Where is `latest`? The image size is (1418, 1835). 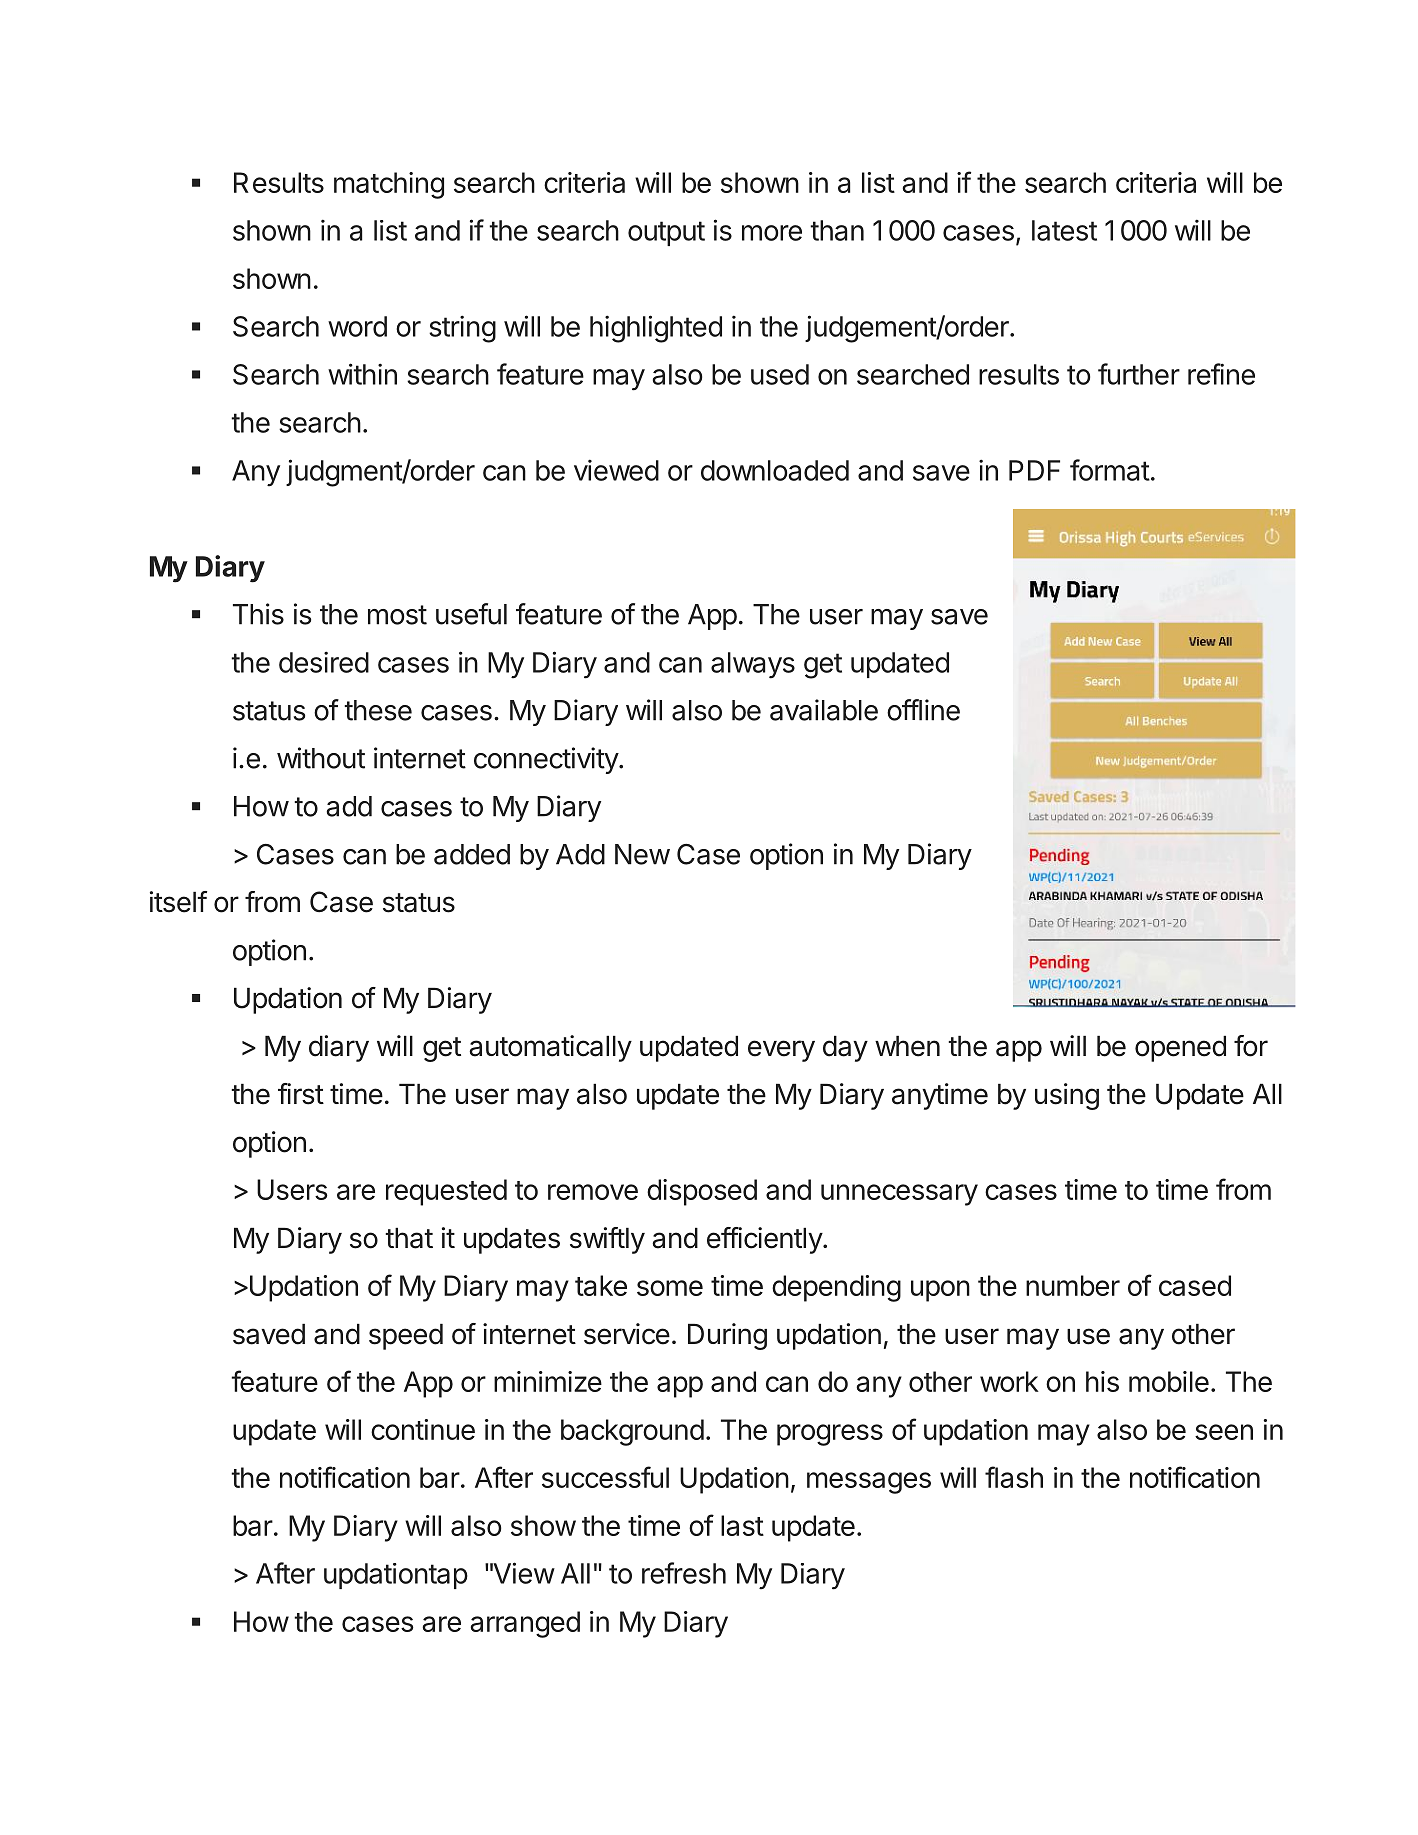
latest is located at coordinates (1064, 230).
